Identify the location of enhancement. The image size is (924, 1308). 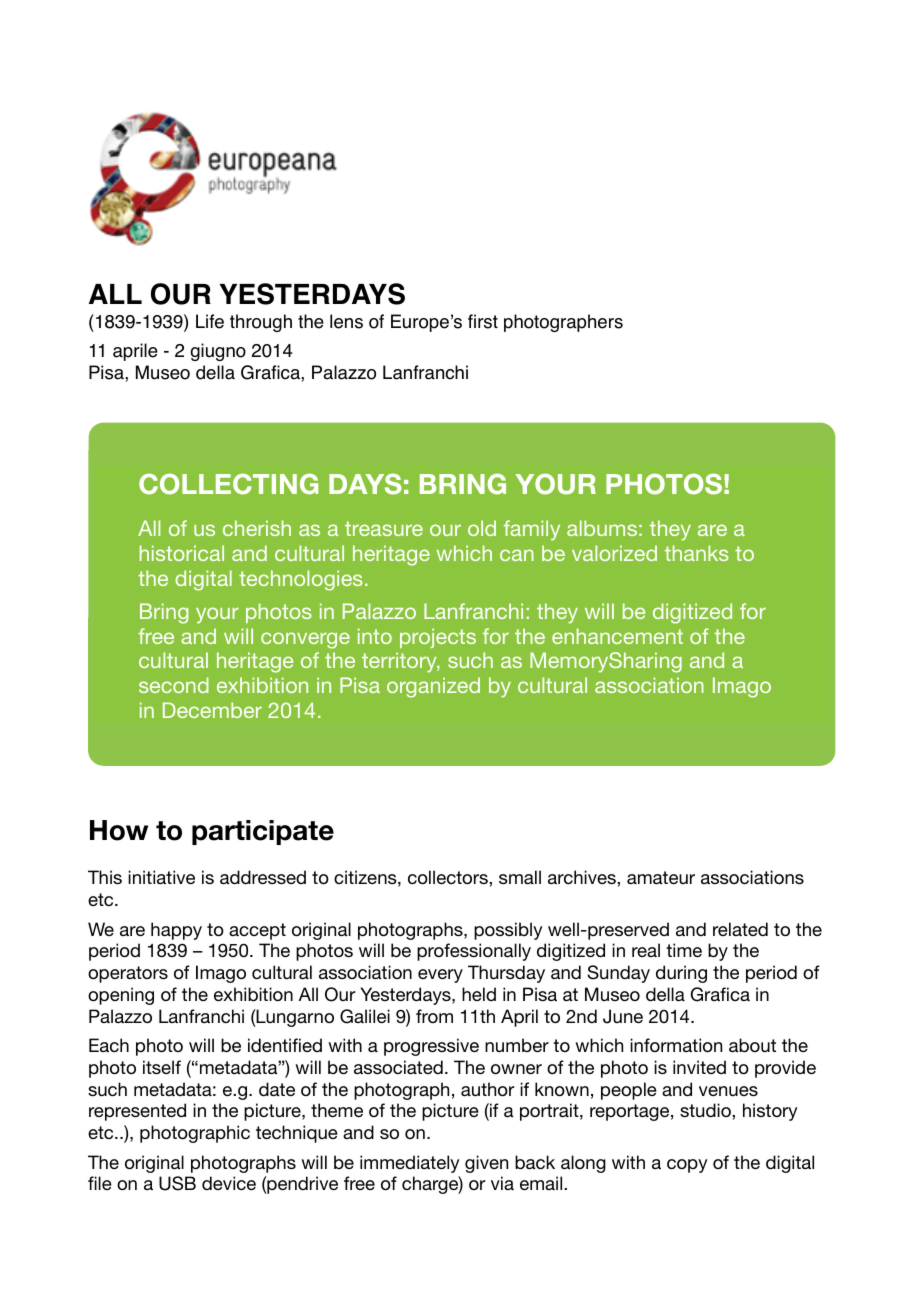
(617, 636).
